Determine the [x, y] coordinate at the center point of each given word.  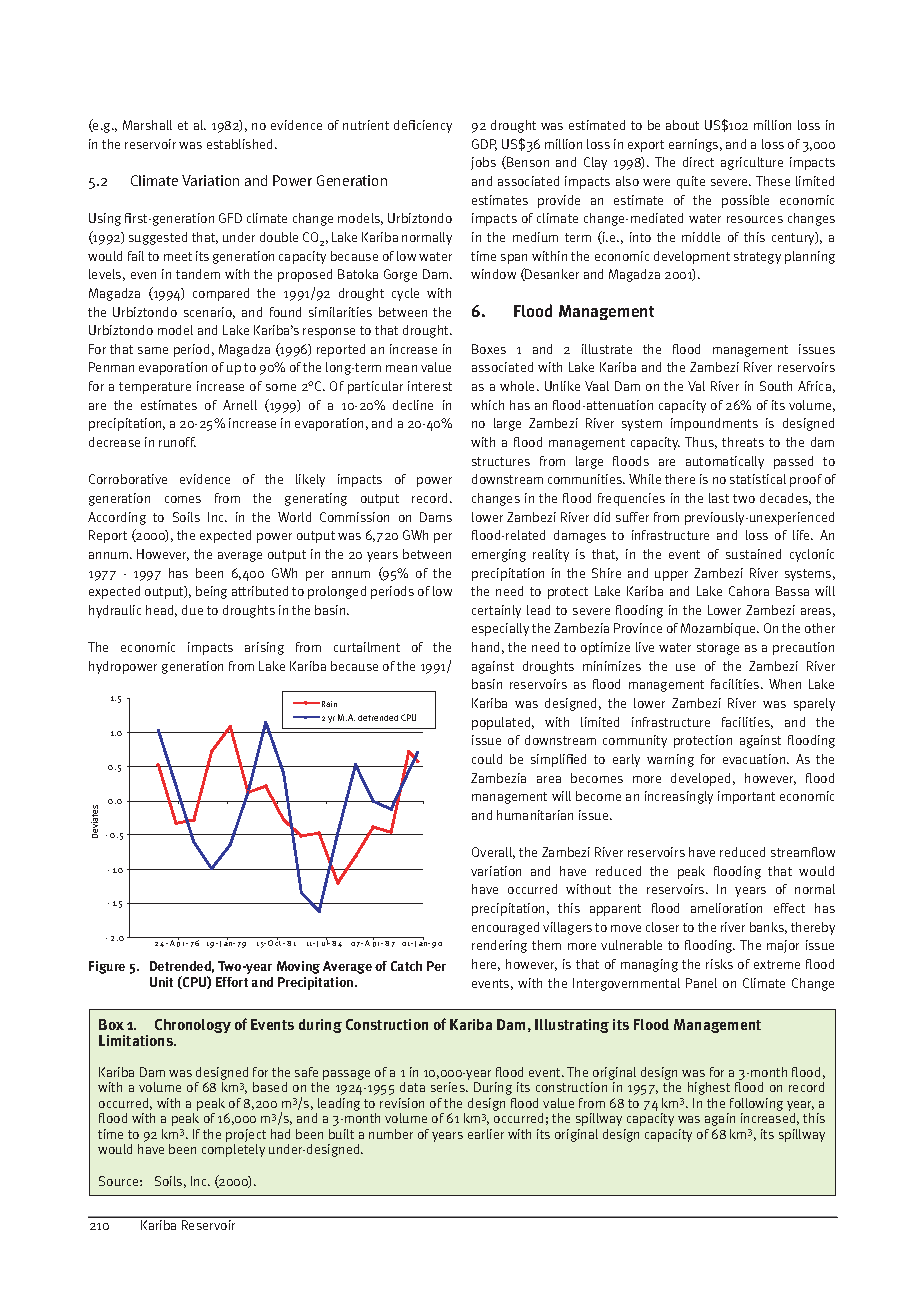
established [241, 144]
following [756, 1104]
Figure [107, 967]
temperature [155, 388]
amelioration [726, 908]
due [192, 610]
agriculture [752, 163]
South [776, 386]
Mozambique [719, 629]
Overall [493, 853]
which [487, 405]
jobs [483, 163]
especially [500, 629]
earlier [486, 1134]
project [246, 1137]
